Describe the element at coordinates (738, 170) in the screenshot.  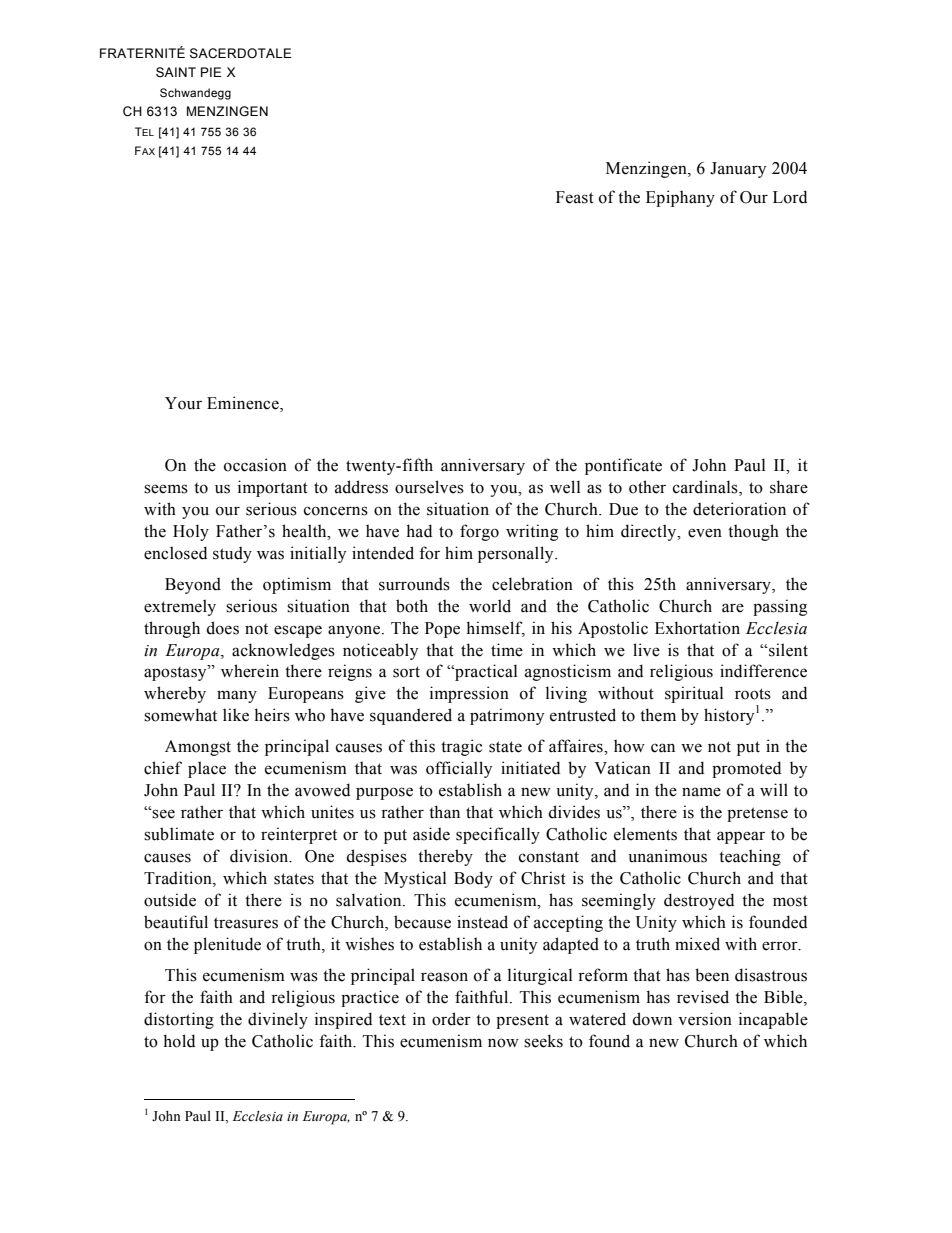
I see `January` at that location.
